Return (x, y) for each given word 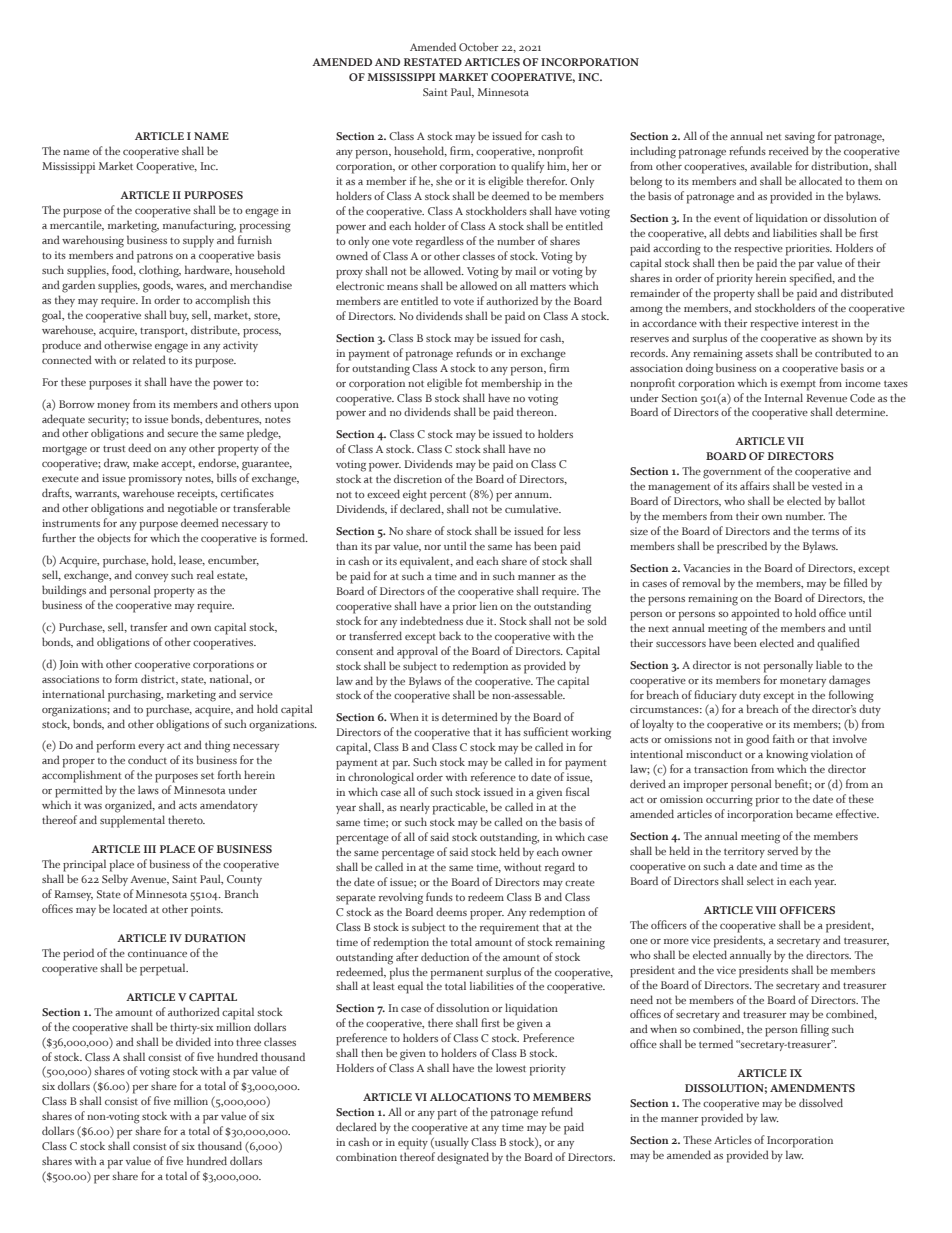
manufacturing (199, 226)
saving (800, 138)
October (479, 46)
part (447, 1115)
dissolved (821, 1102)
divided (193, 1041)
